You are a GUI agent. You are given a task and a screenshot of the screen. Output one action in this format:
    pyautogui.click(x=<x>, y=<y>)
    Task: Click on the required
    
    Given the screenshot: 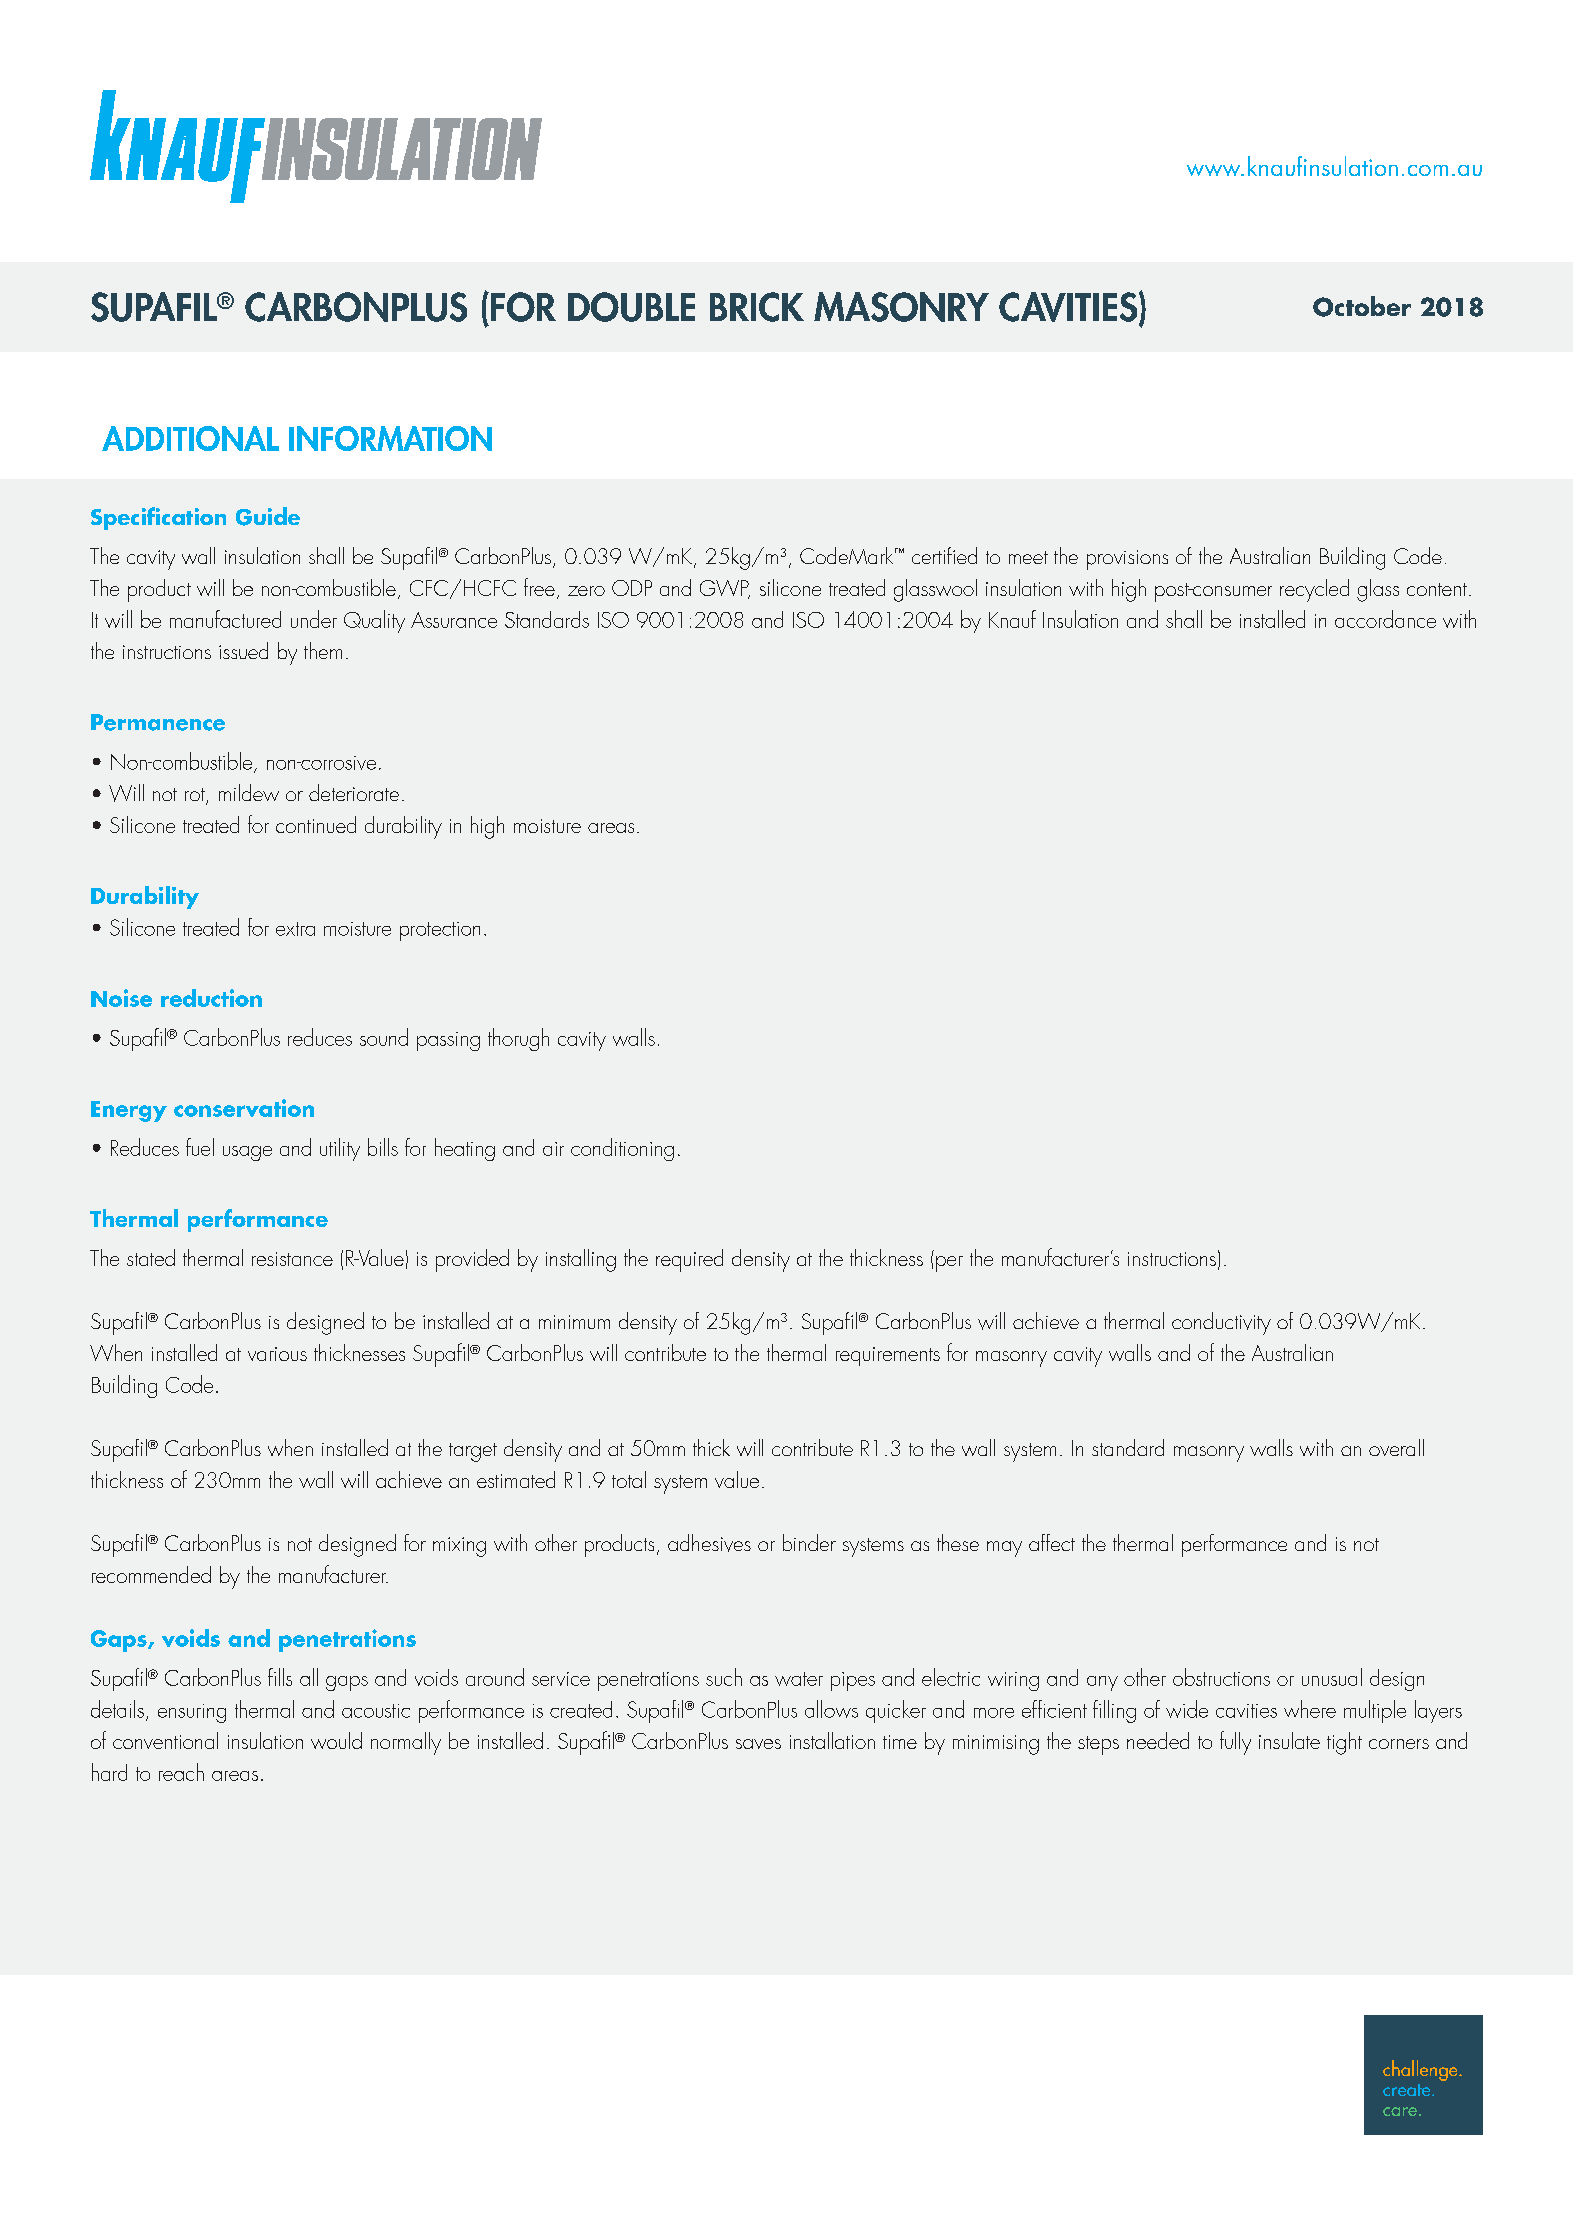 What is the action you would take?
    pyautogui.click(x=689, y=1260)
